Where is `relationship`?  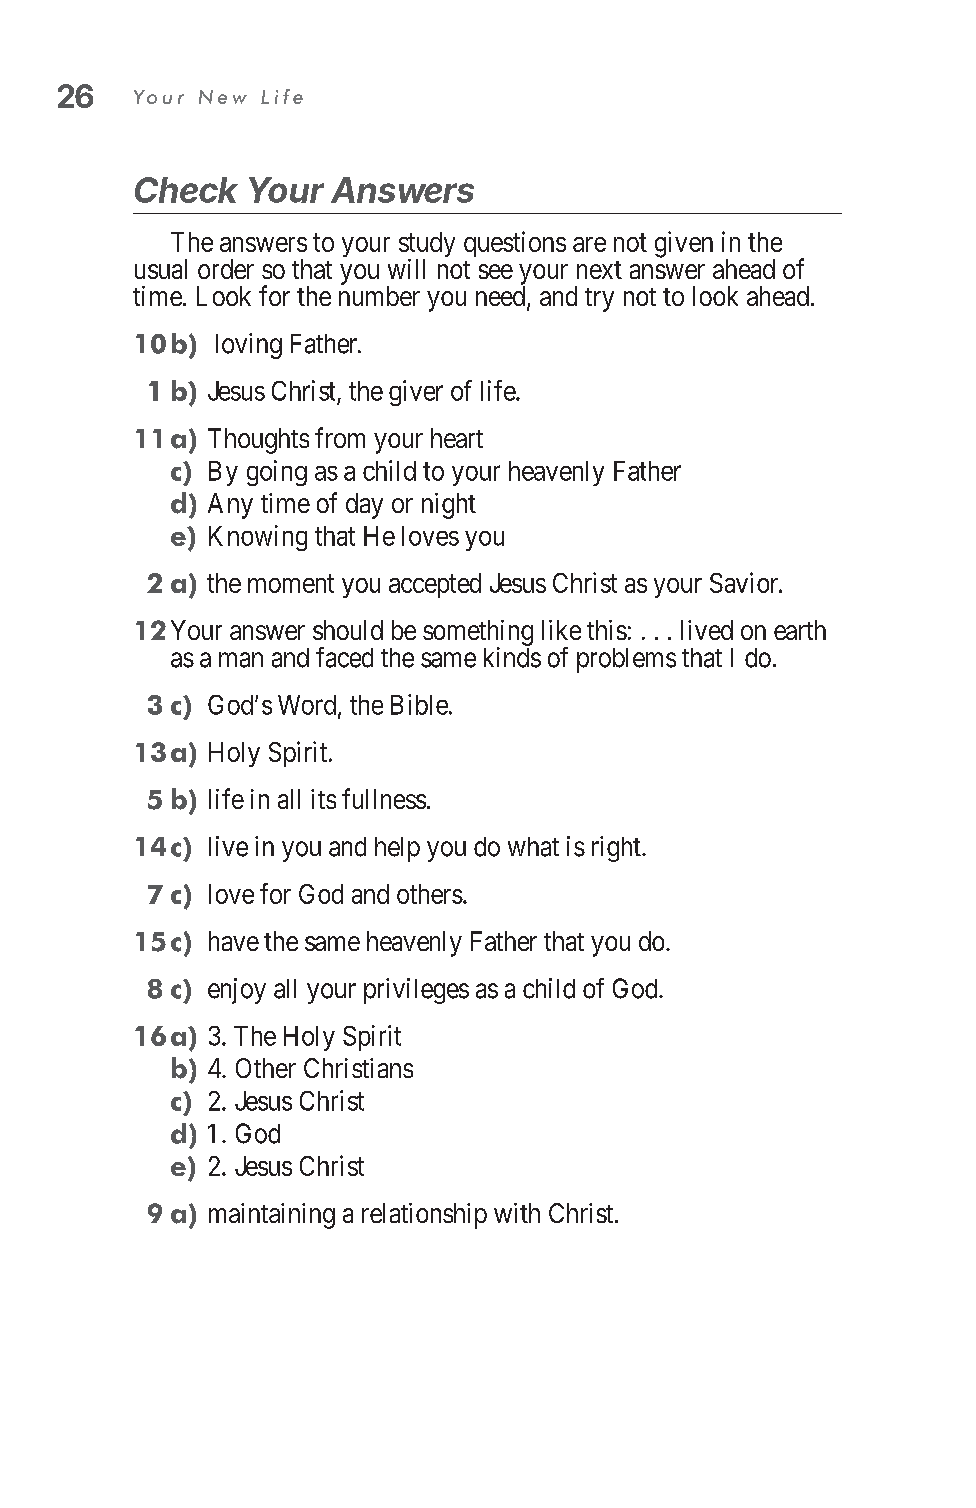 relationship is located at coordinates (424, 1216).
